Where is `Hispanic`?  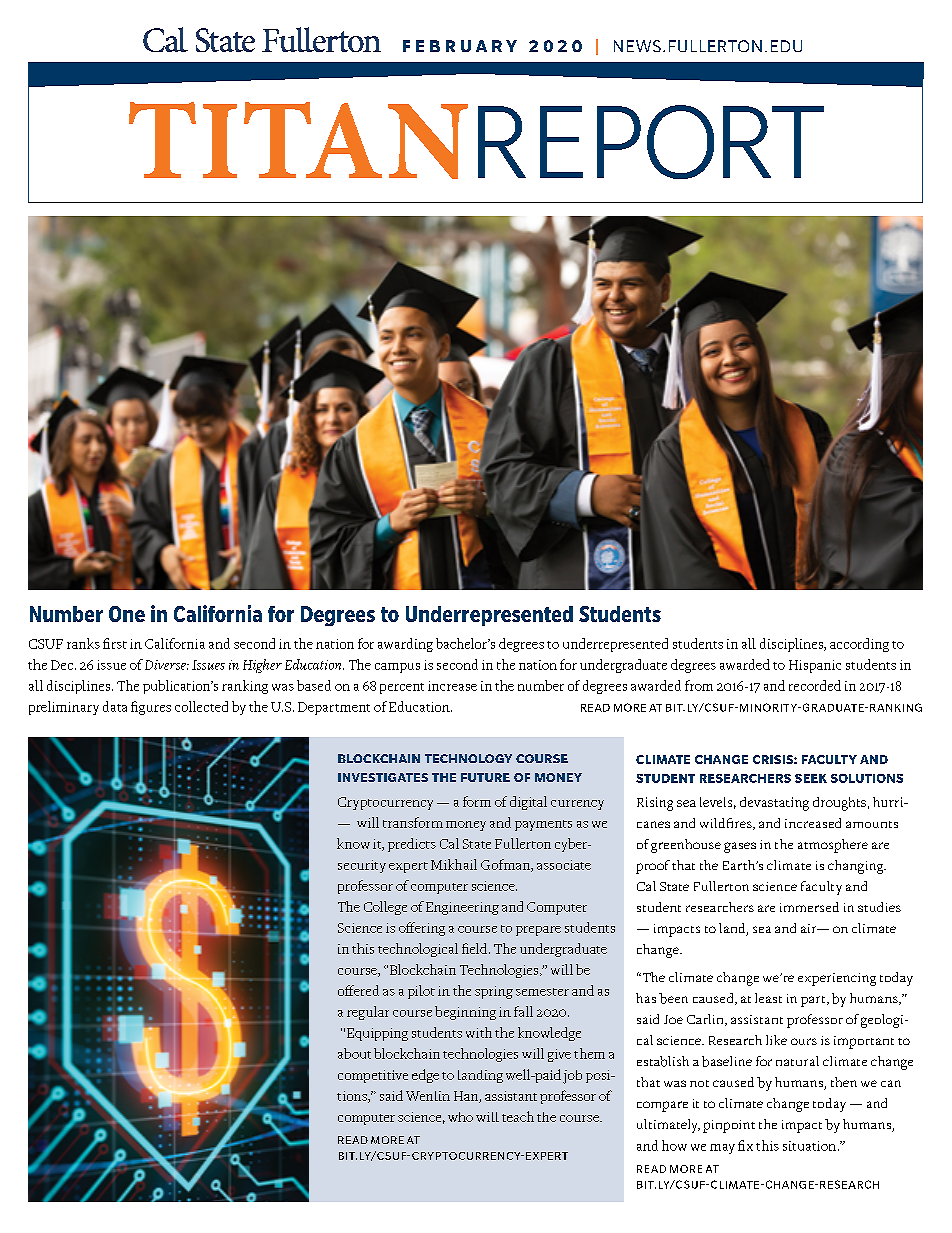 Hispanic is located at coordinates (815, 666).
